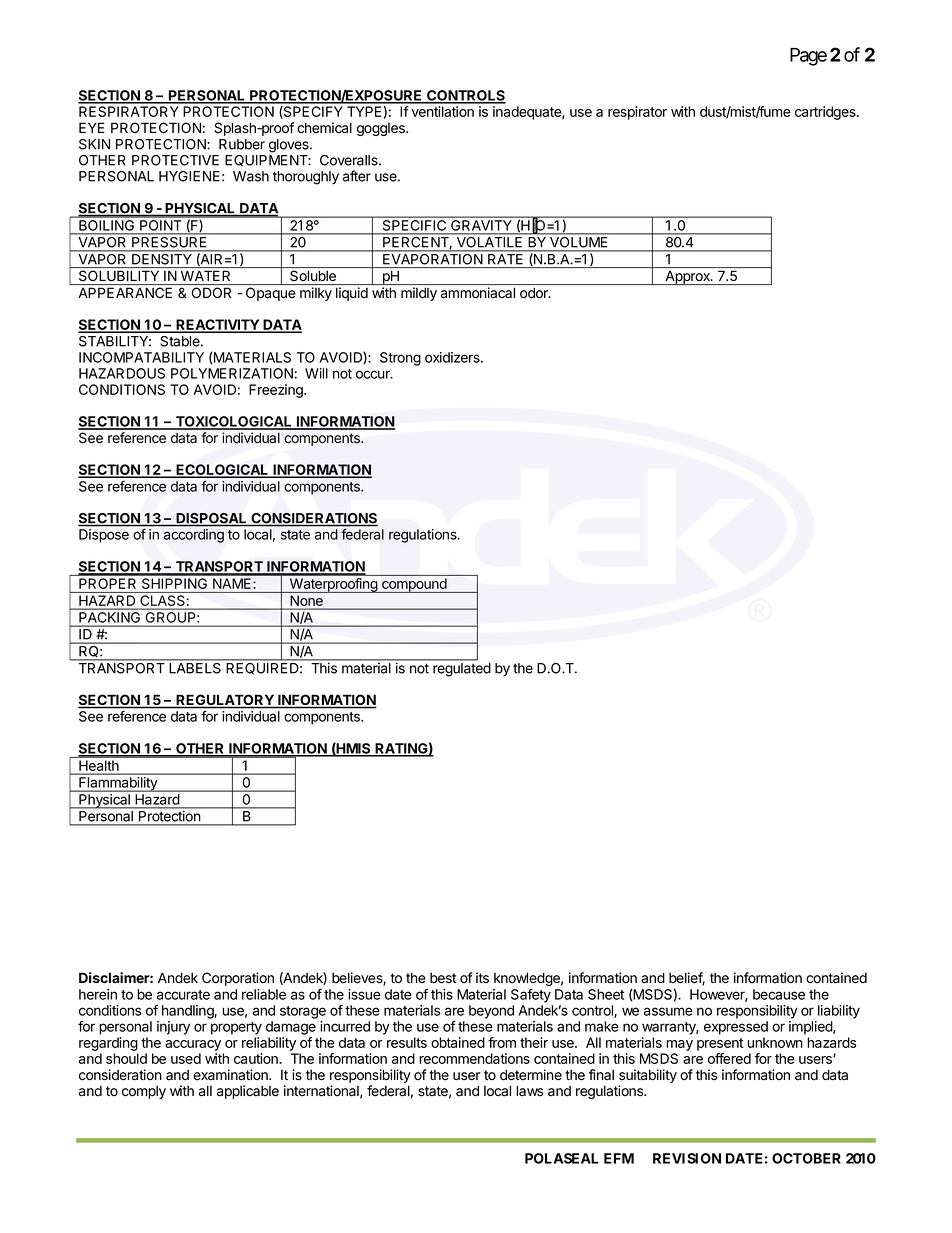 Image resolution: width=952 pixels, height=1233 pixels. Describe the element at coordinates (195, 667) in the screenshot. I see `LABELS` at that location.
